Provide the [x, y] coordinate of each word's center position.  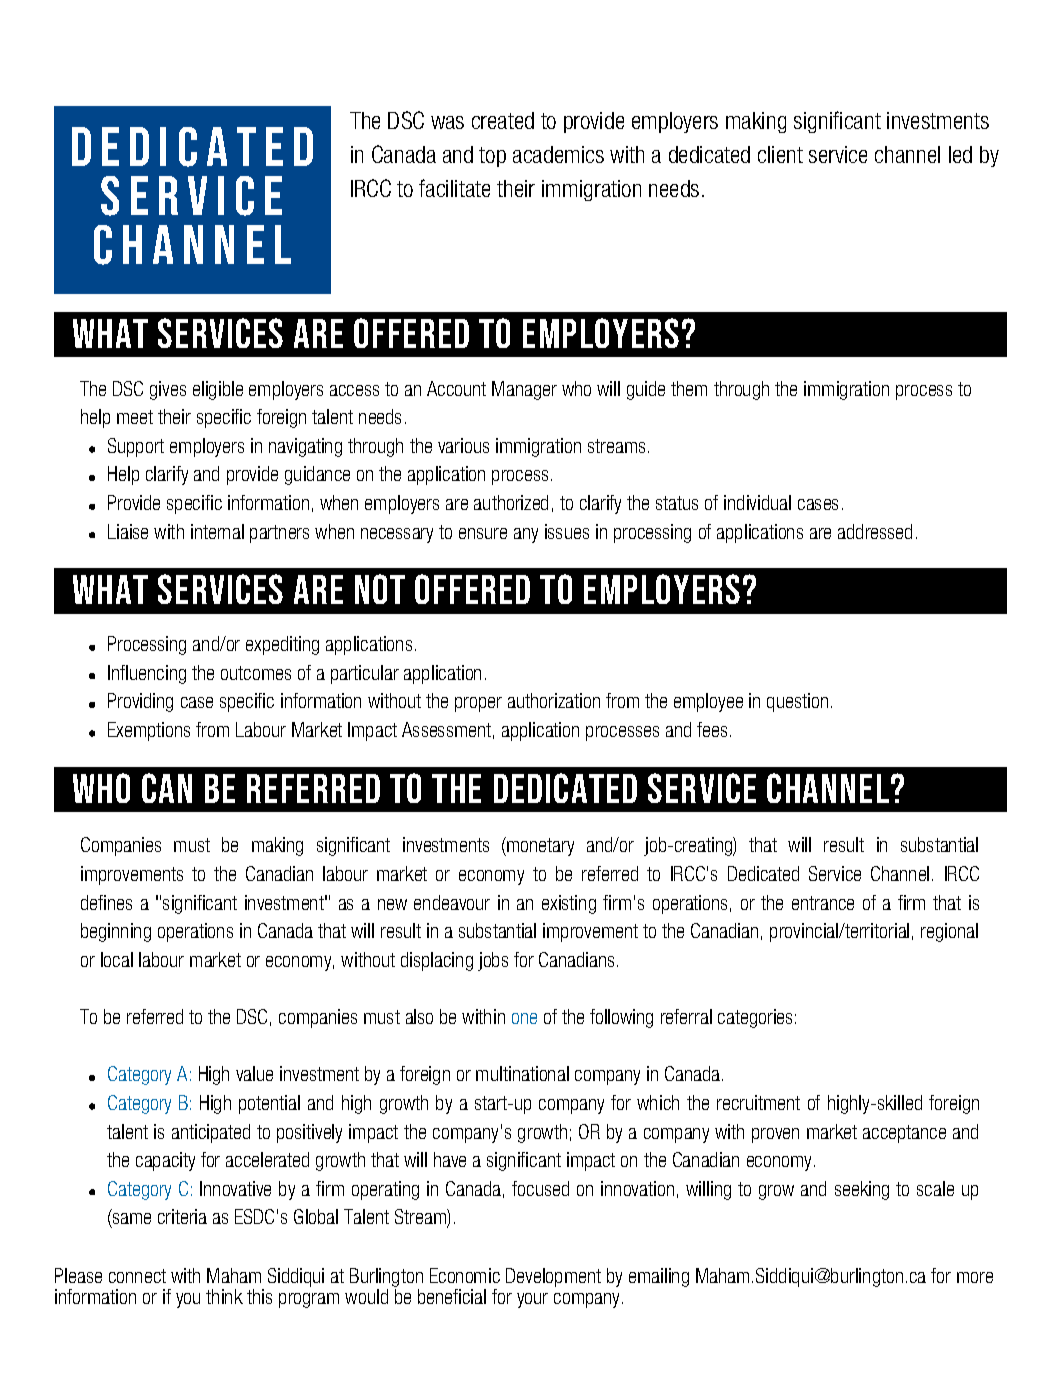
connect [137, 1276]
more [975, 1277]
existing [569, 904]
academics [558, 154]
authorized [511, 502]
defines [106, 902]
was [447, 122]
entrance [823, 903]
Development [553, 1277]
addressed [875, 531]
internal [217, 531]
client [780, 154]
